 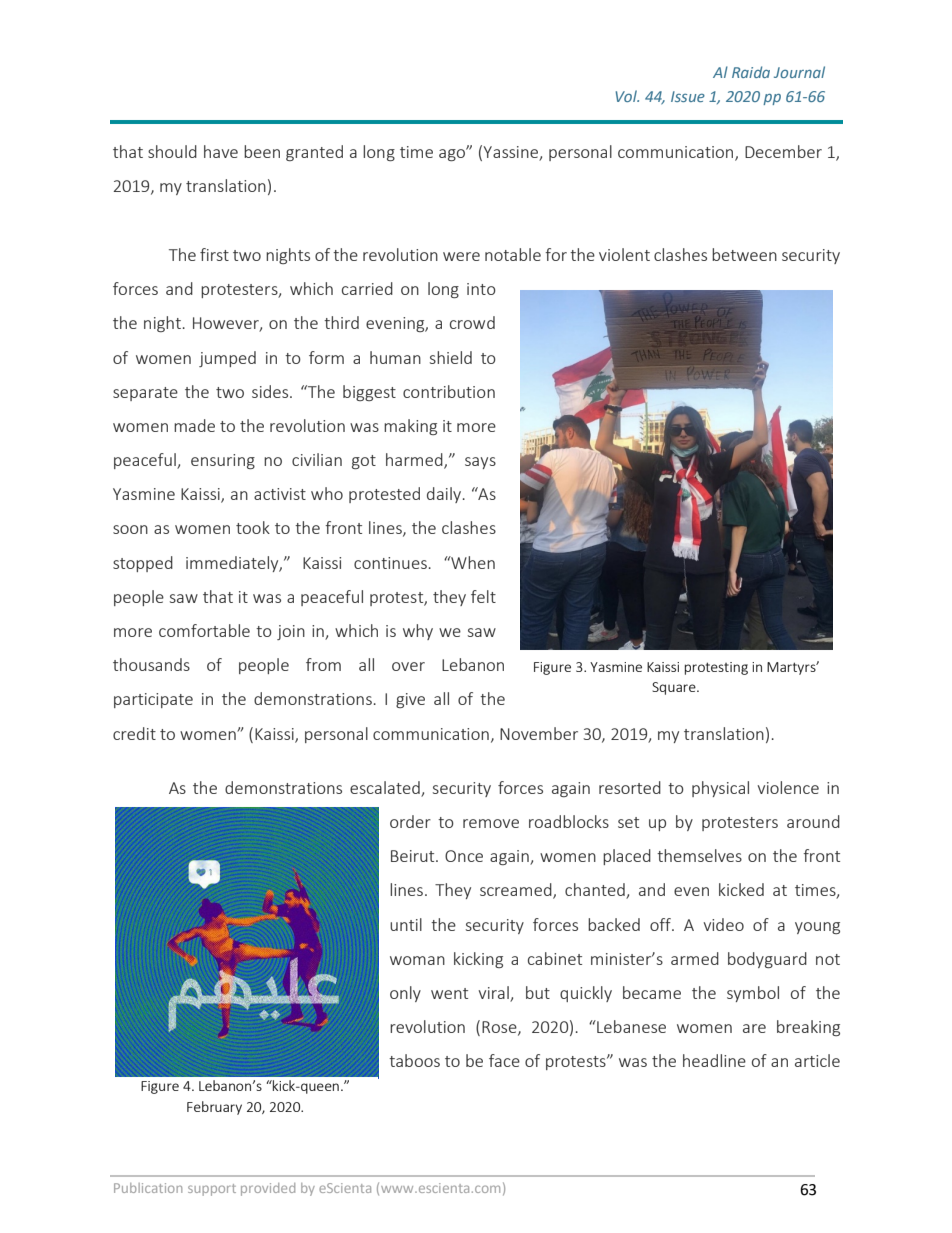 What do you see at coordinates (675, 688) in the screenshot?
I see `Square` at bounding box center [675, 688].
